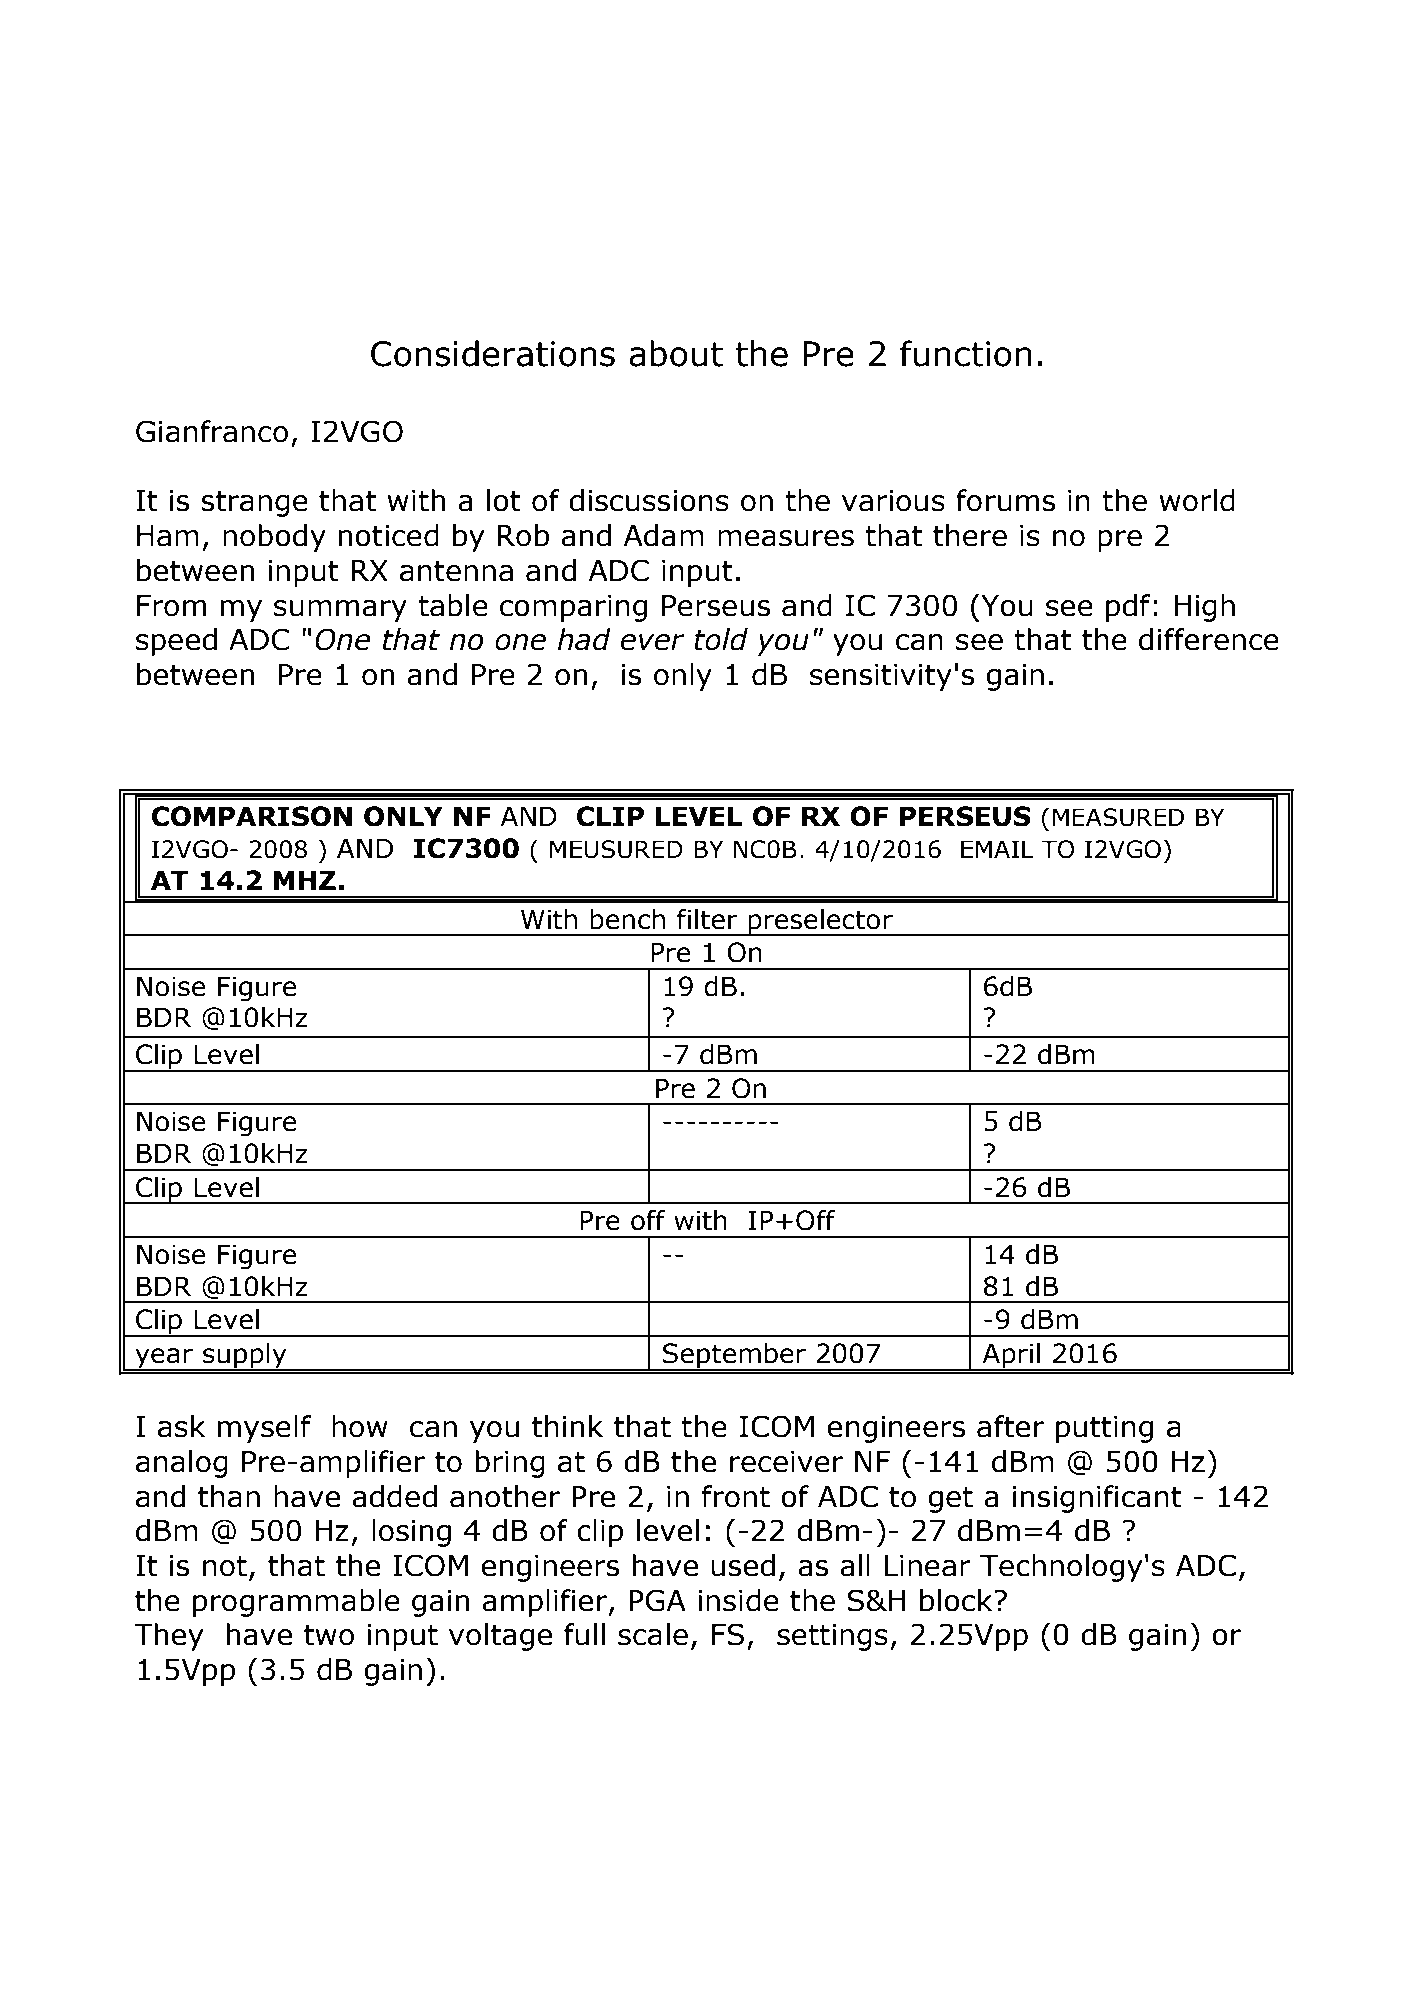 This page has height=2002, width=1416. I want to click on MHZ, so click(305, 880).
